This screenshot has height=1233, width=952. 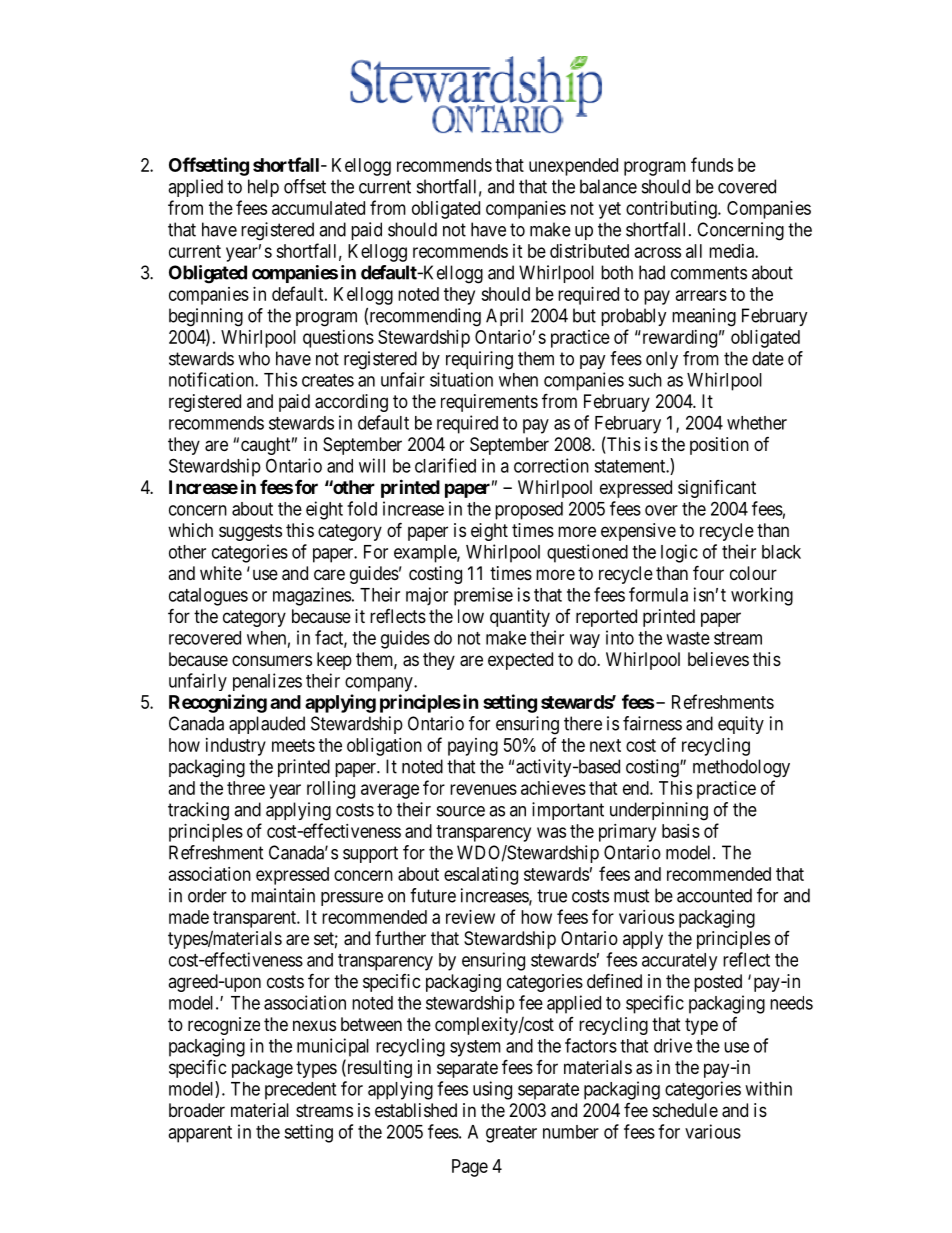 I want to click on greater, so click(x=511, y=1134).
